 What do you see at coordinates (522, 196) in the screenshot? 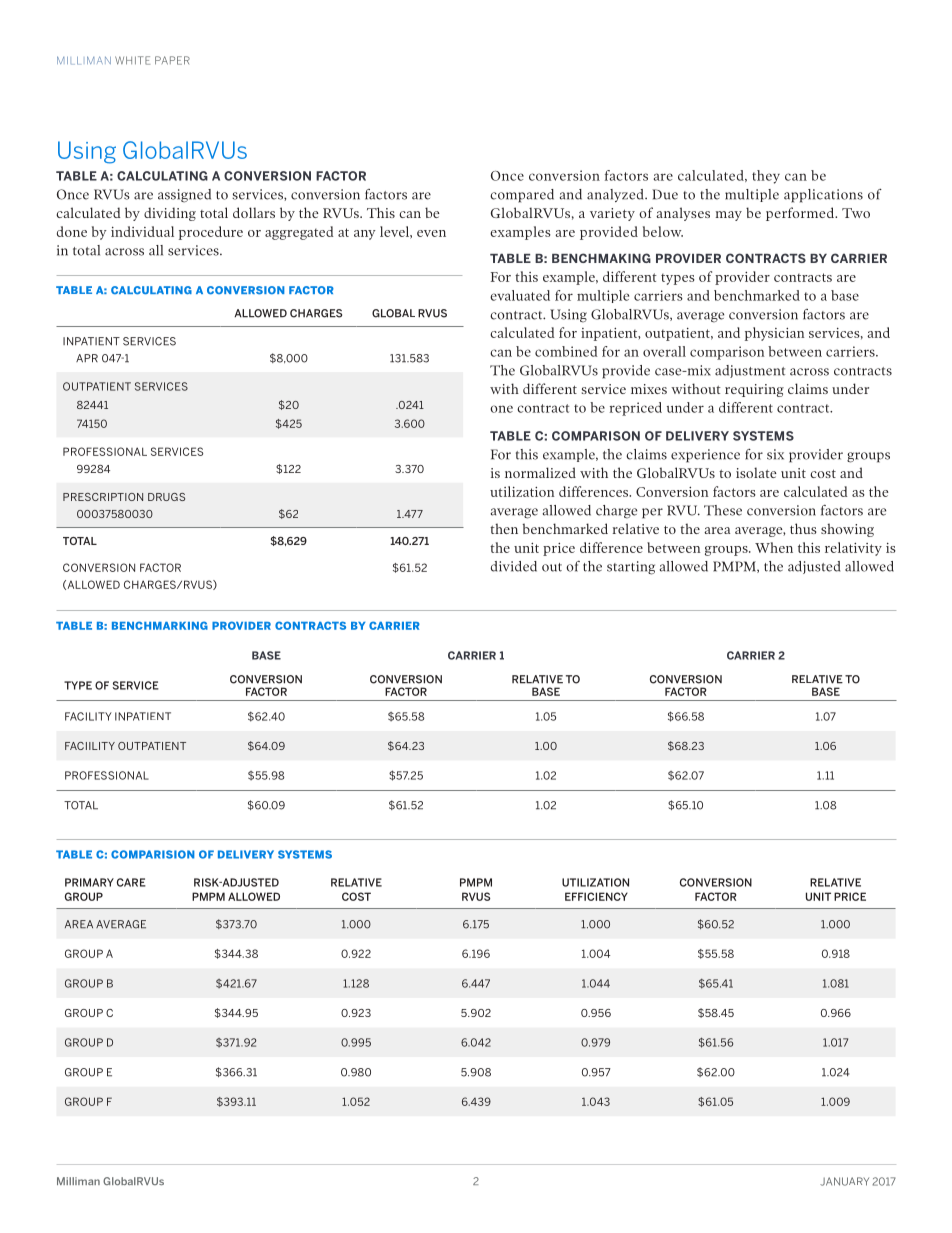
I see `compared` at bounding box center [522, 196].
